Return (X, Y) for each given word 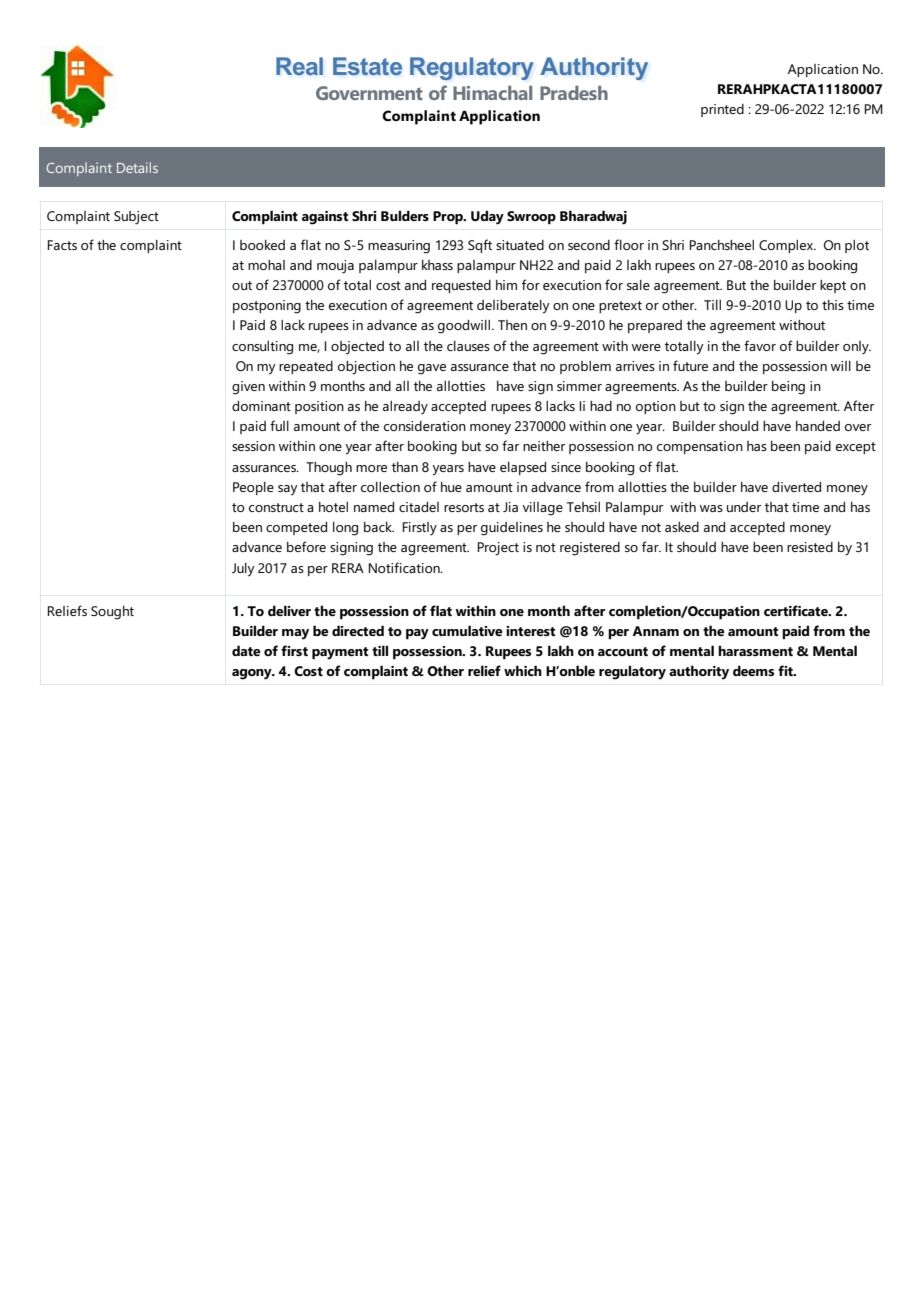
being (788, 388)
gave (432, 369)
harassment (755, 650)
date (246, 650)
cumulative (467, 630)
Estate (367, 66)
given (248, 388)
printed (722, 110)
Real (299, 66)
